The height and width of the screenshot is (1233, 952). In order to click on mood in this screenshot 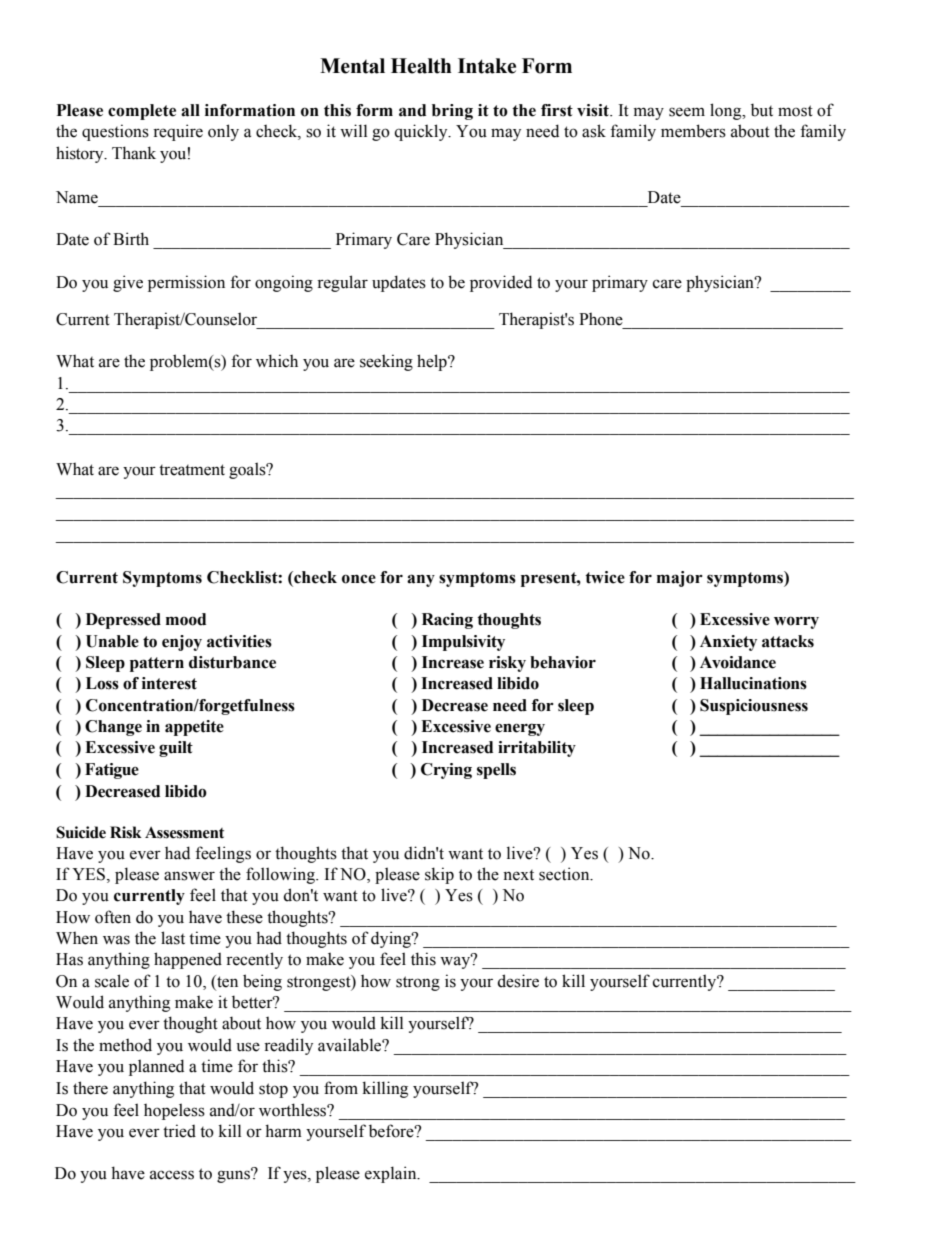, I will do `click(186, 619)`.
